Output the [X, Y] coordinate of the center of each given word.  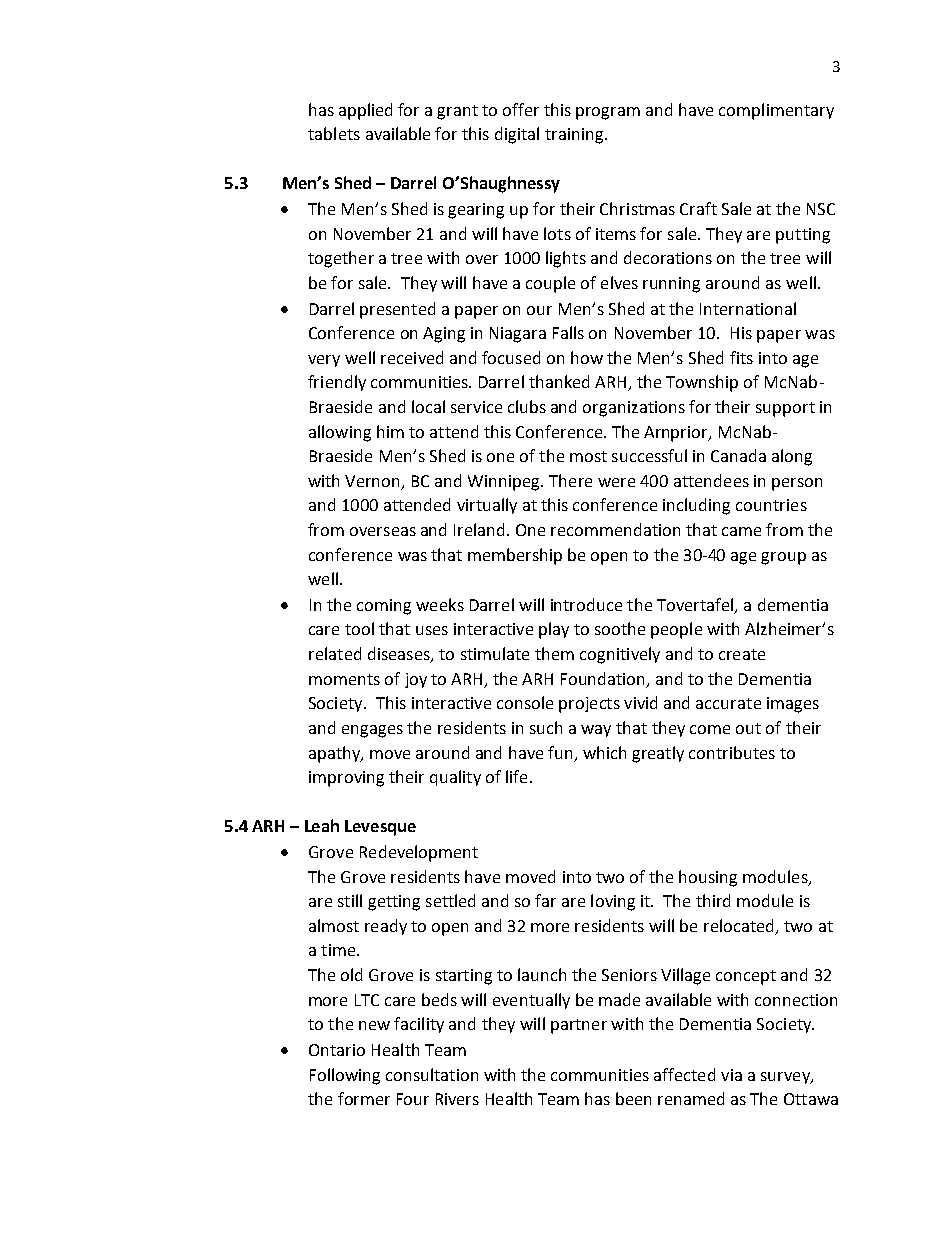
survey [786, 1078]
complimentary [776, 111]
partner [579, 1026]
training [575, 136]
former [364, 1098]
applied [365, 111]
